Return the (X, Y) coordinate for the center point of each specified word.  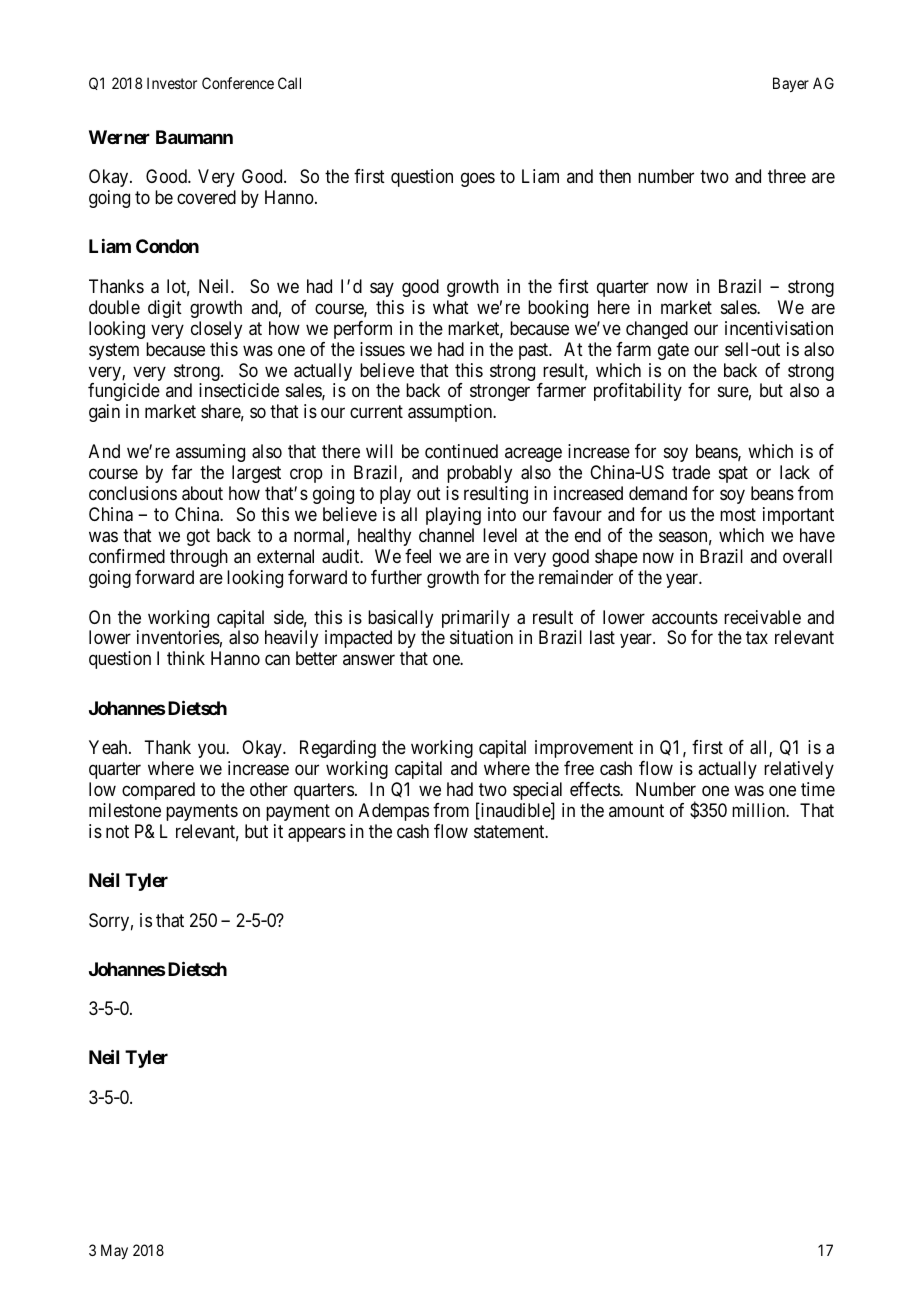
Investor (172, 83)
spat (733, 474)
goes (478, 179)
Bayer (791, 84)
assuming (210, 453)
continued (461, 451)
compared (158, 791)
